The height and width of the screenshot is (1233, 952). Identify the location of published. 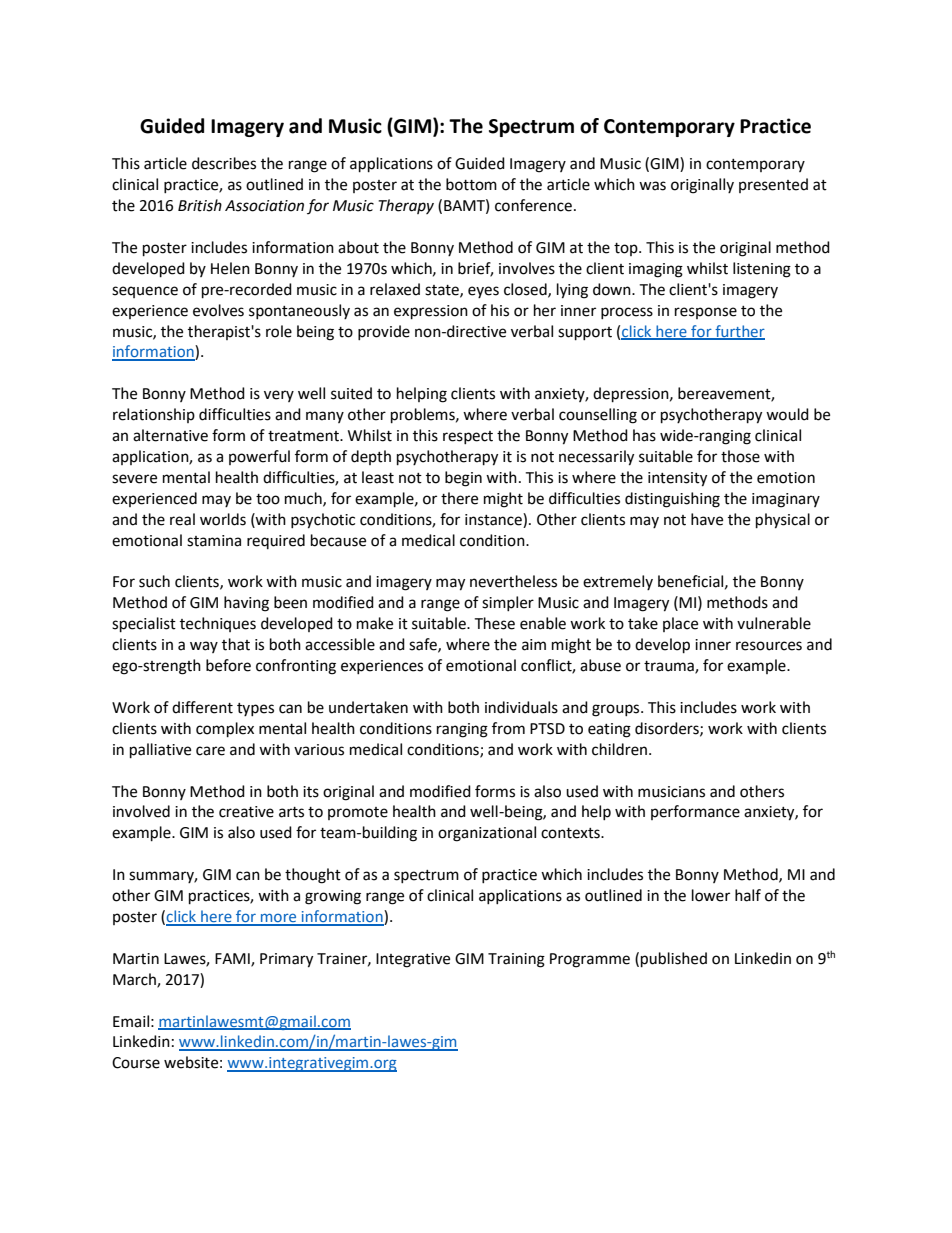
(674, 960).
